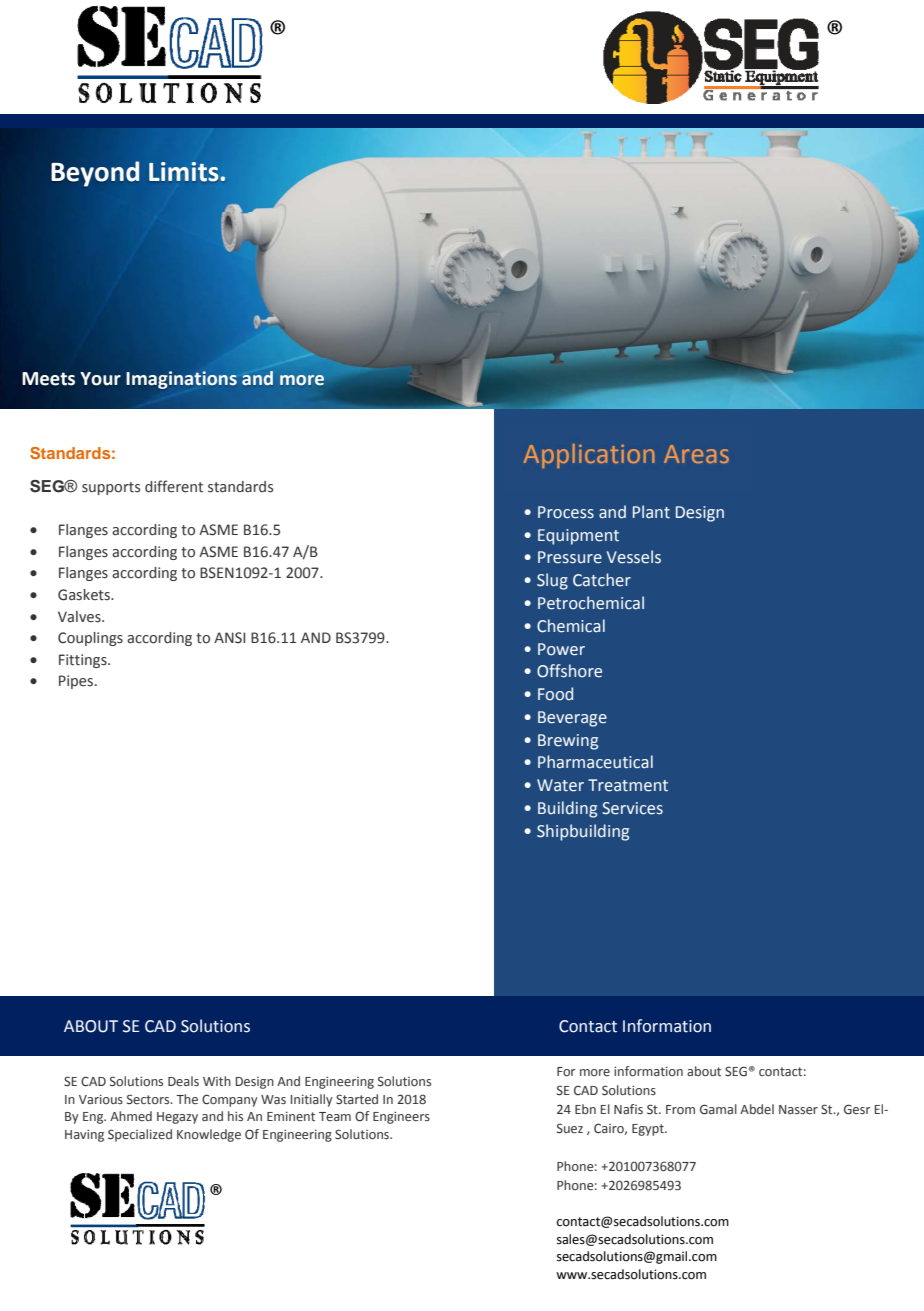 The height and width of the document is (1311, 924). I want to click on Limits, so click(185, 172).
